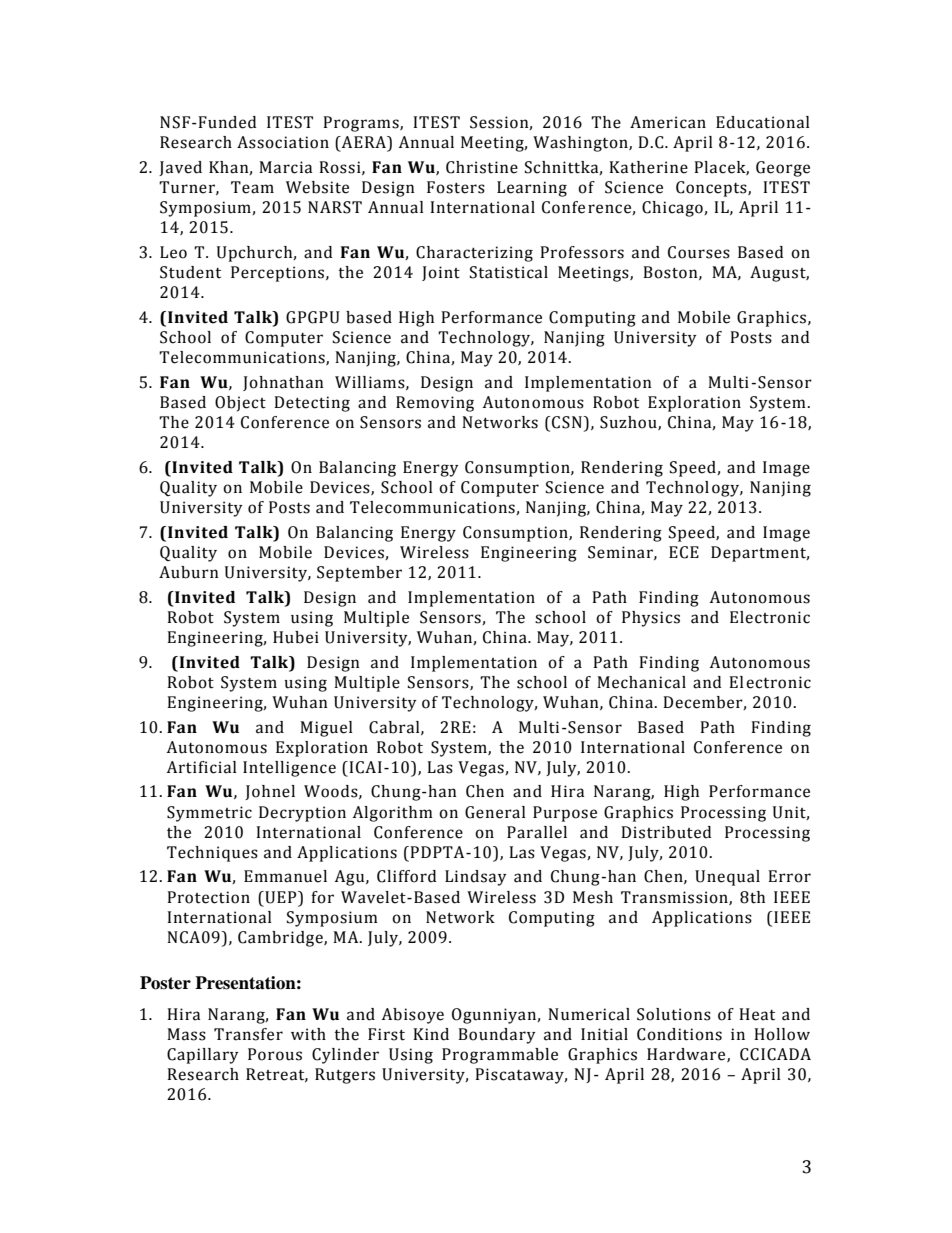  Describe the element at coordinates (651, 619) in the screenshot. I see `Physics` at that location.
